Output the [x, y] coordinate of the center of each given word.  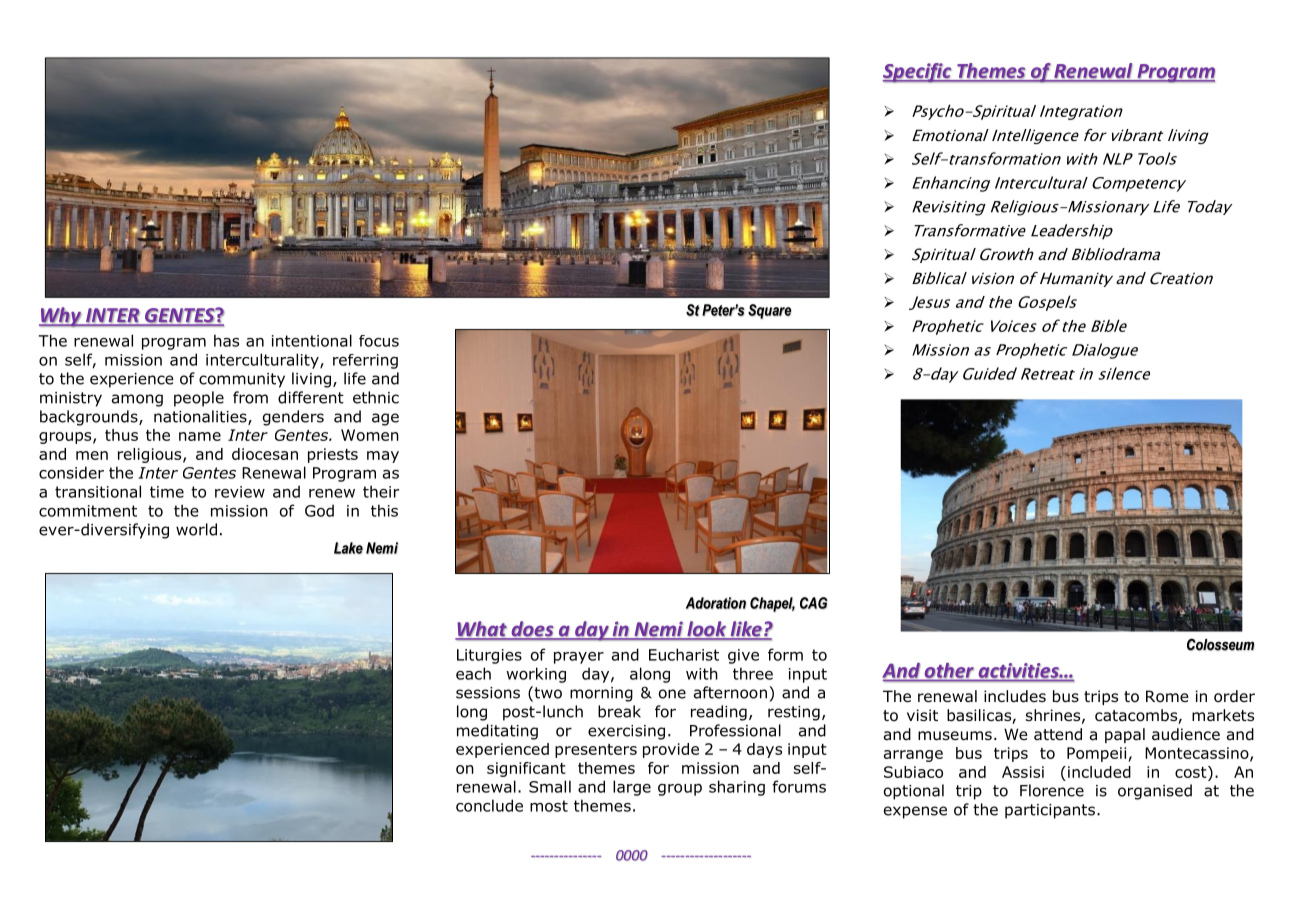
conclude [489, 805]
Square [769, 311]
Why [61, 317]
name [200, 436]
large [632, 788]
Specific [918, 73]
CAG [814, 603]
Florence [1052, 790]
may [383, 457]
